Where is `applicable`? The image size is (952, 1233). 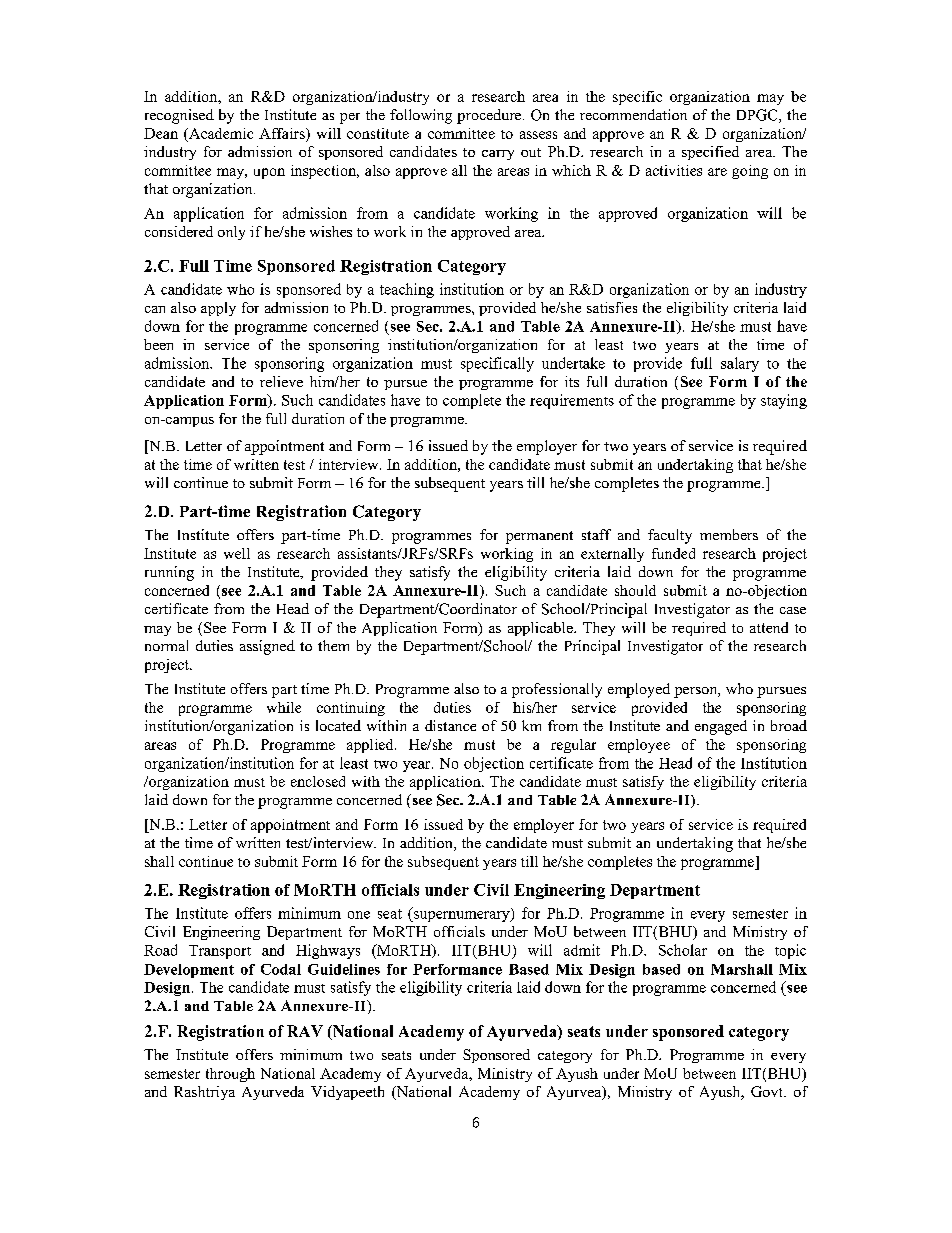
applicable is located at coordinates (541, 629).
